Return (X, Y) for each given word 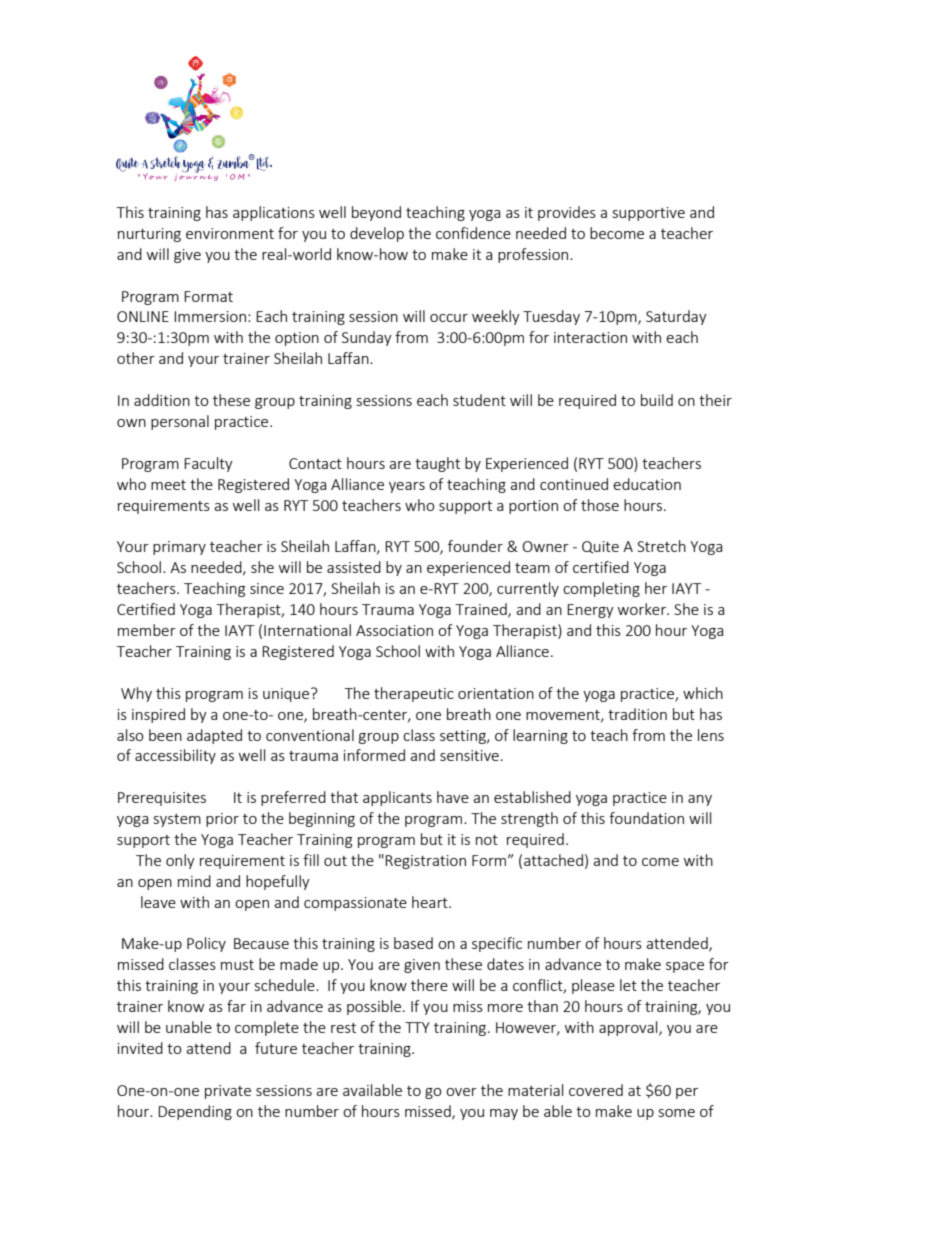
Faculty (208, 464)
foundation (646, 818)
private (228, 1092)
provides (567, 213)
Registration (425, 862)
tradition (637, 714)
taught (437, 464)
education (647, 484)
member (147, 630)
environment (230, 233)
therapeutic (414, 694)
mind (194, 881)
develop (377, 234)
